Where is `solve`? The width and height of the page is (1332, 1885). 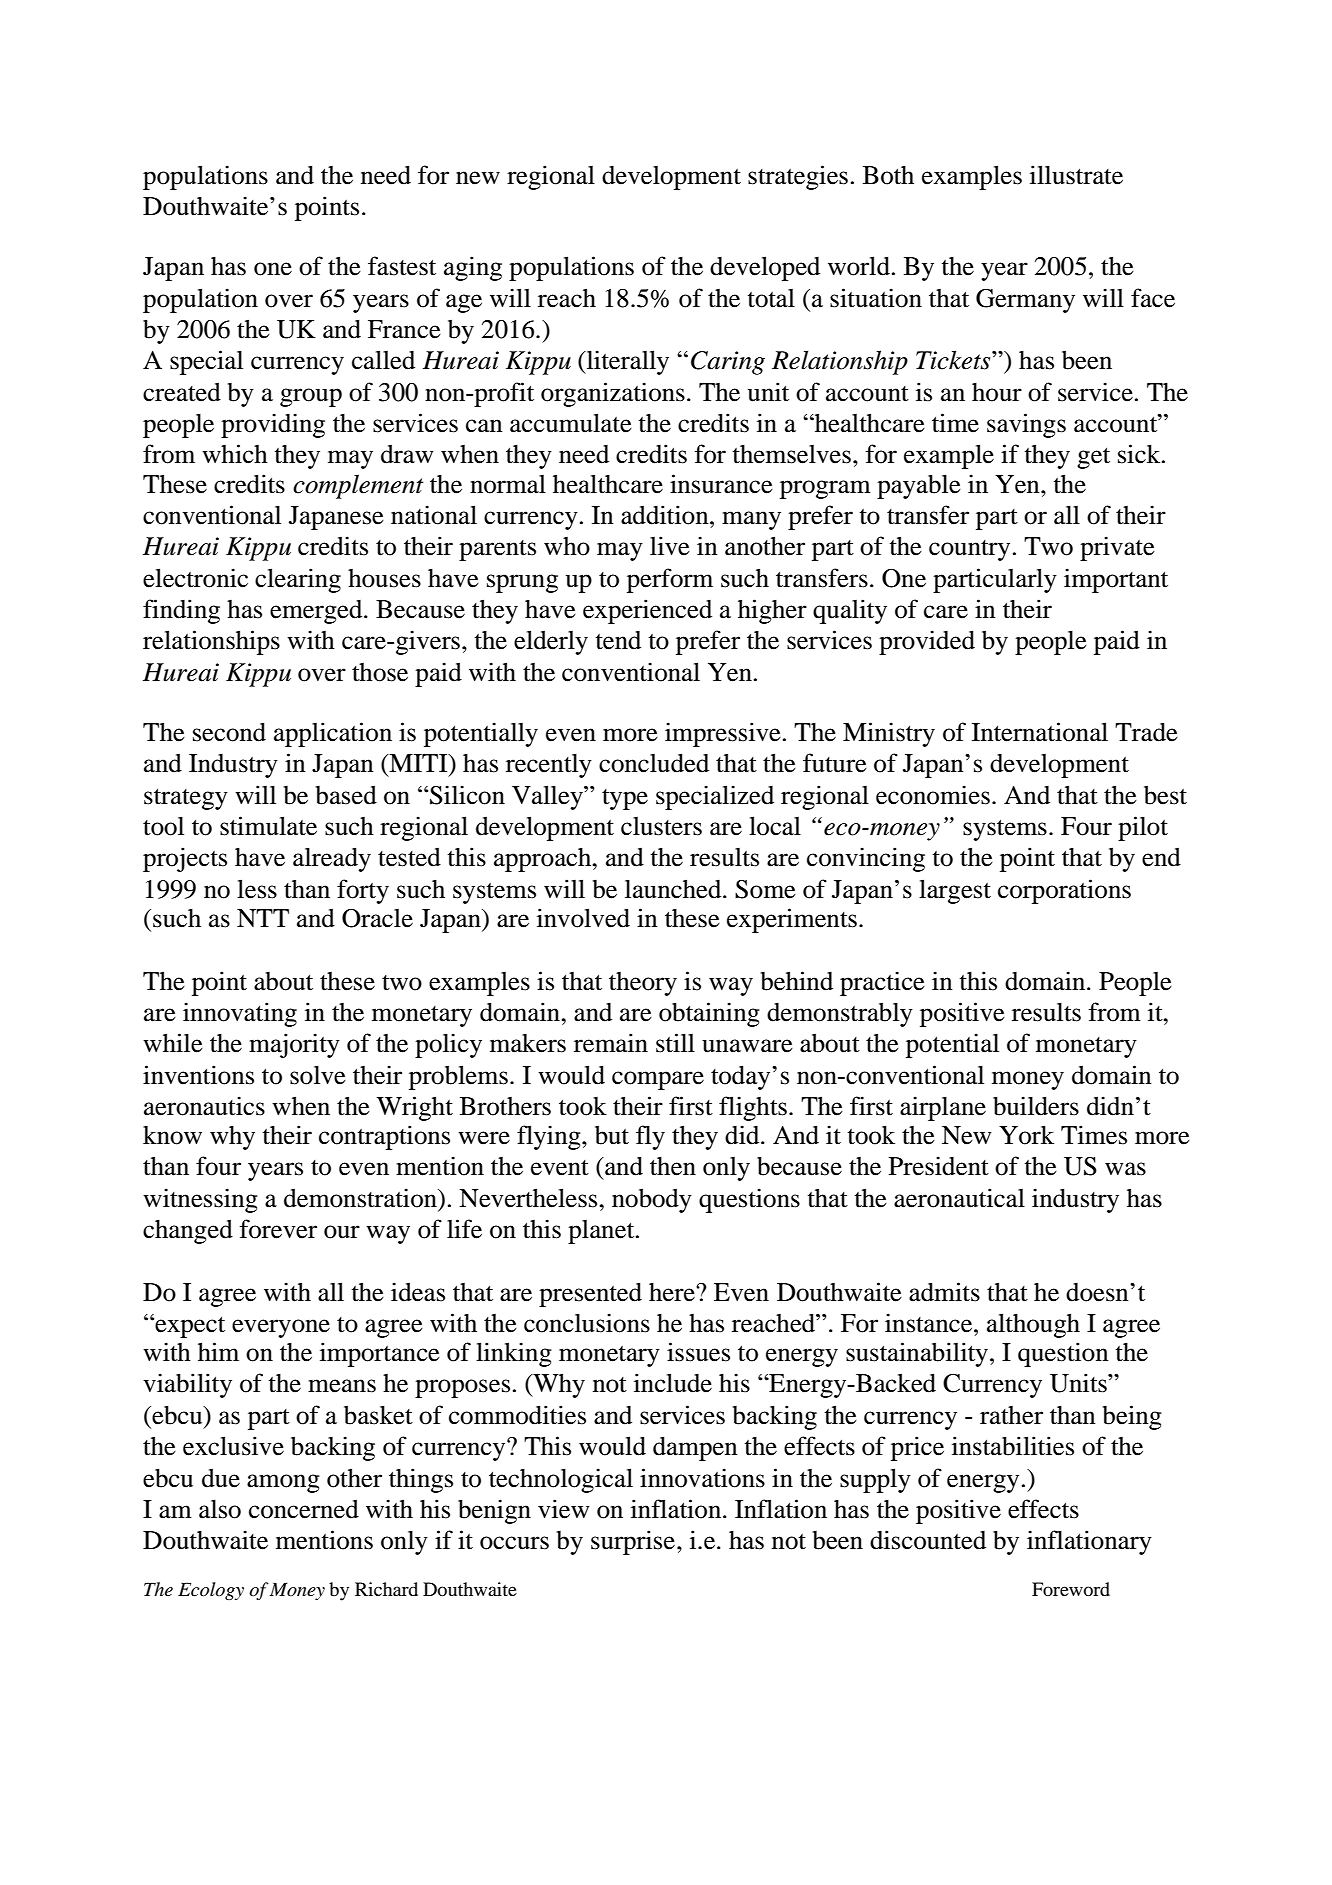
solve is located at coordinates (318, 1075).
